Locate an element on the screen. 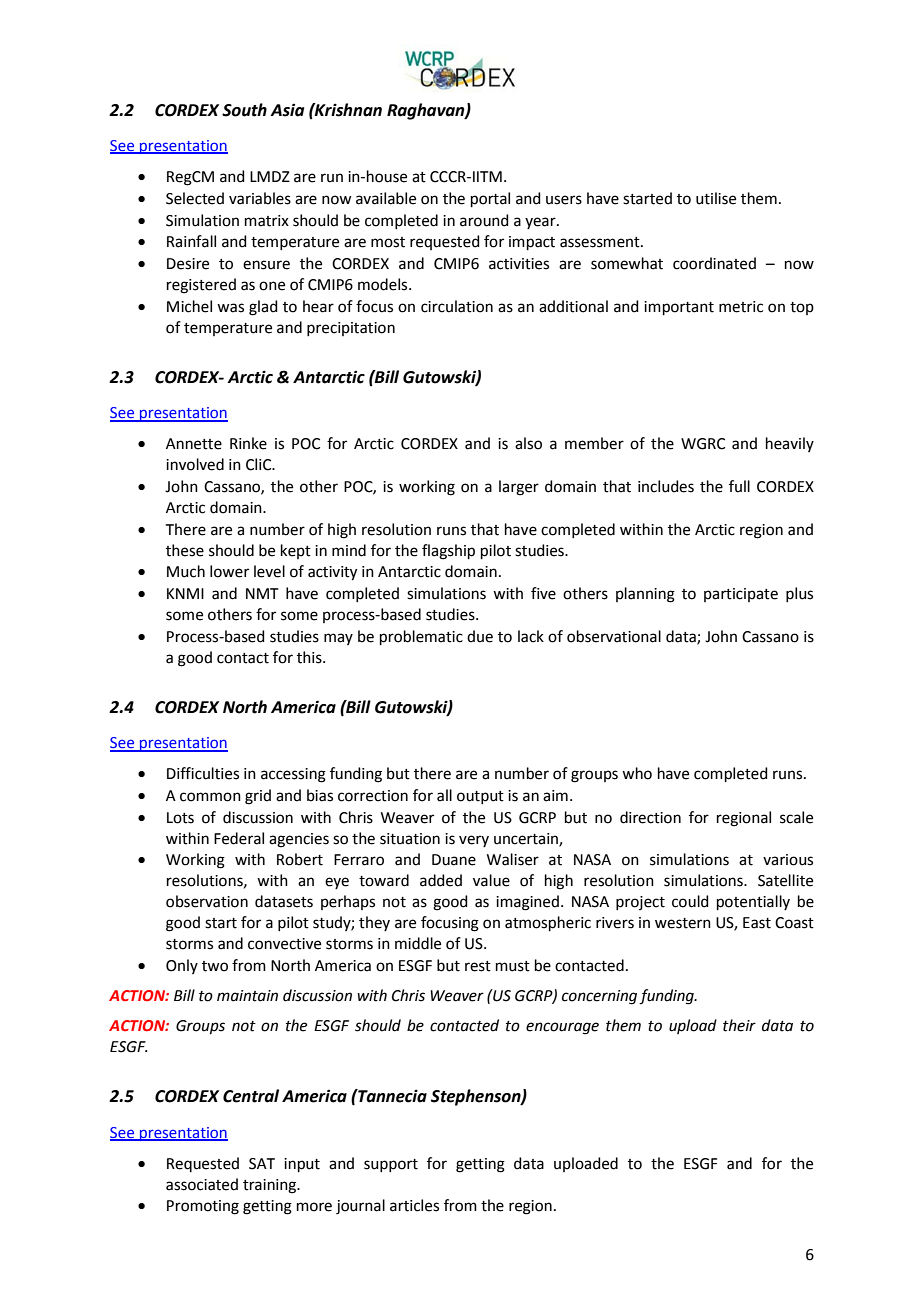 This screenshot has height=1310, width=924. utilise is located at coordinates (716, 198).
